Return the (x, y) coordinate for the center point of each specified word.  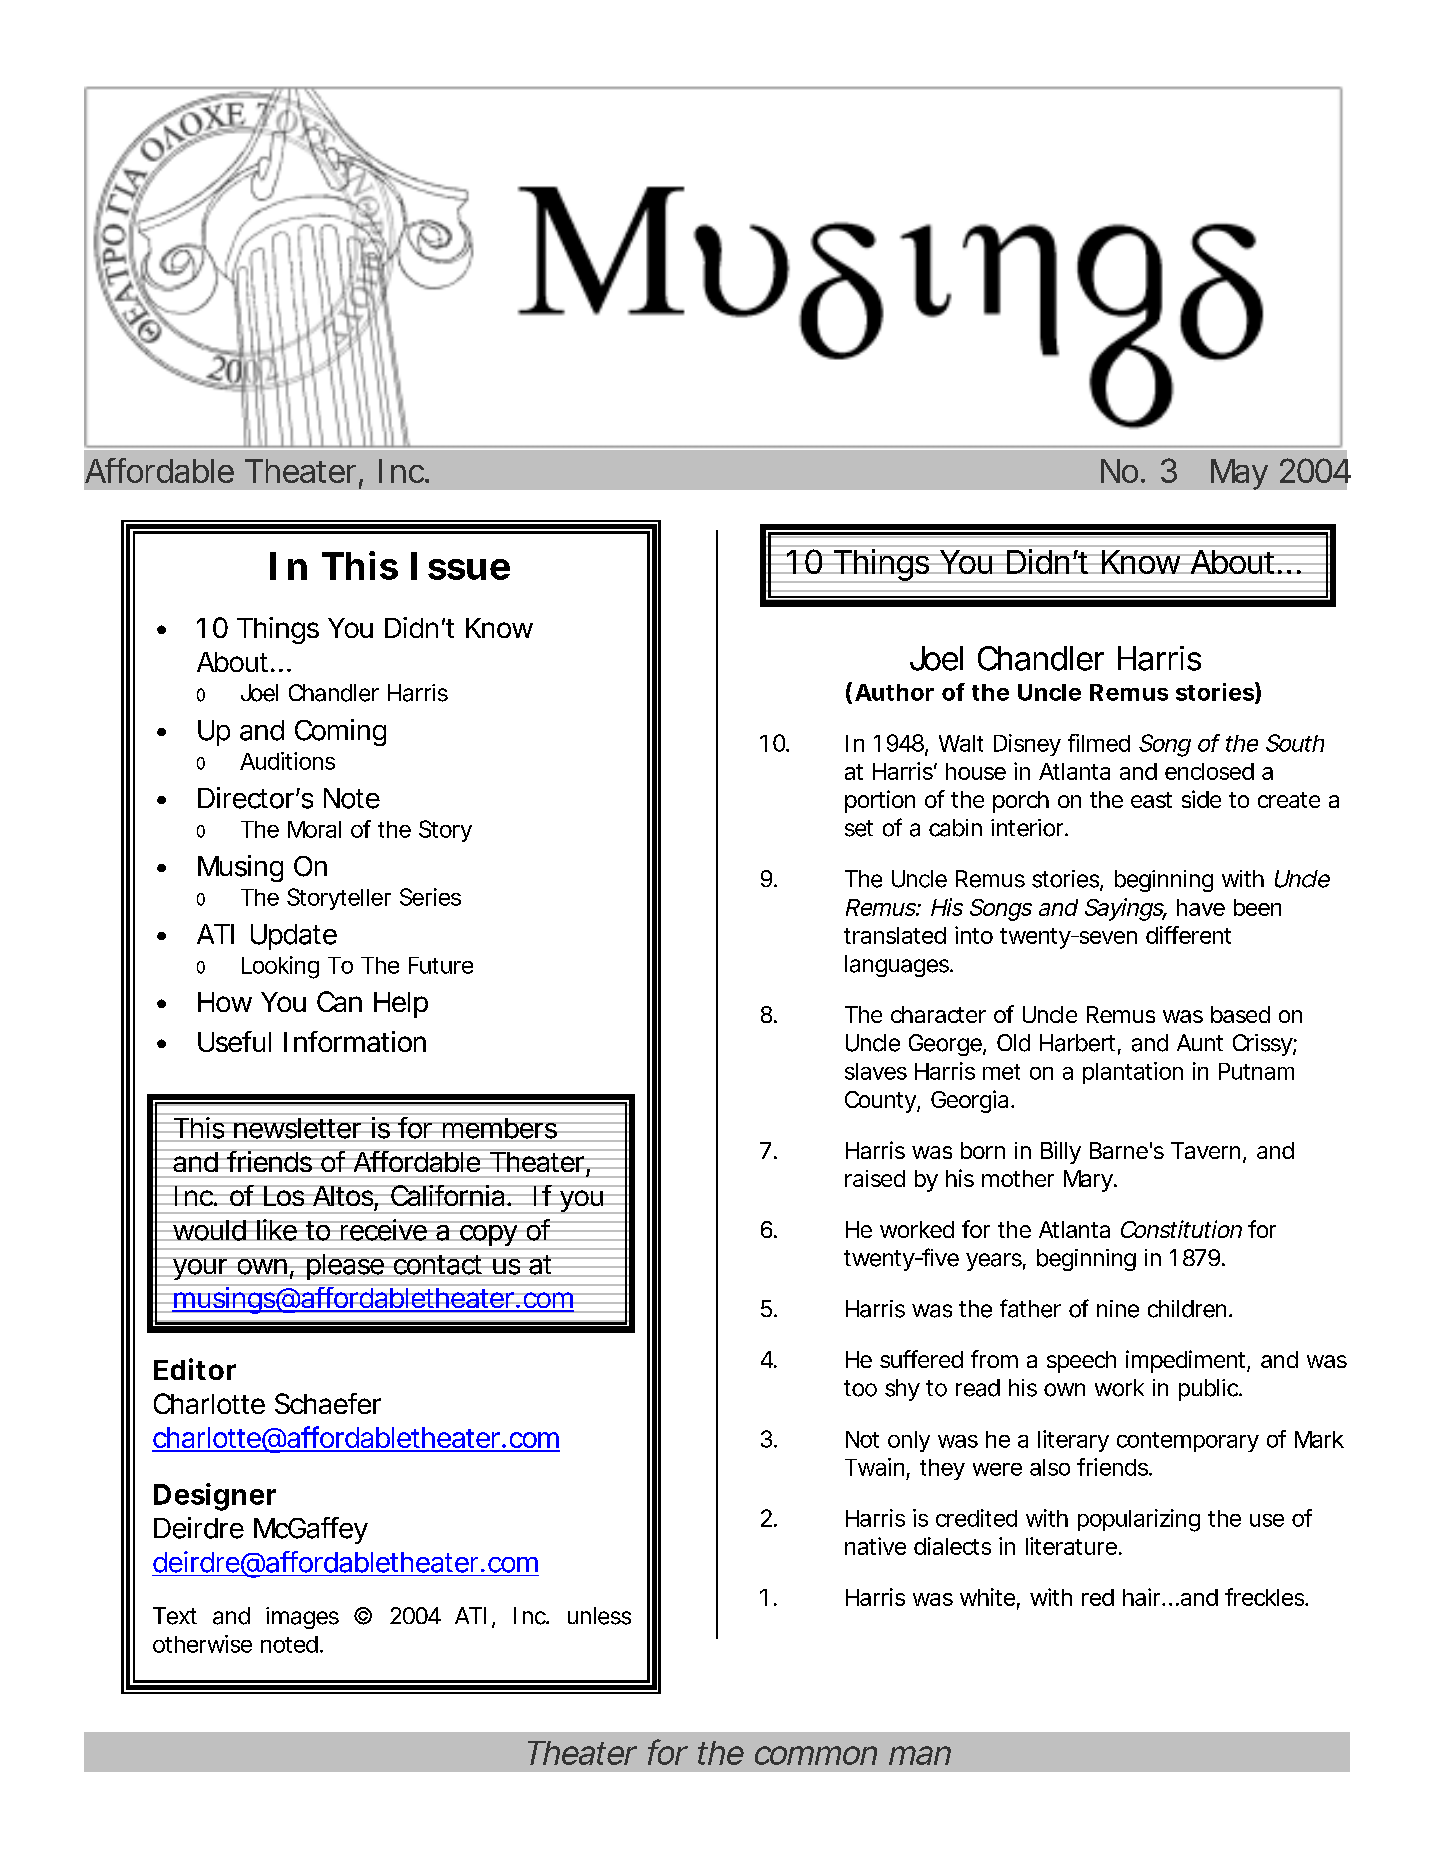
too (860, 1388)
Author (894, 692)
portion (880, 801)
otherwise (202, 1644)
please (345, 1267)
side (1201, 799)
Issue (460, 566)
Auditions (287, 761)
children (1190, 1309)
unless (599, 1616)
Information (355, 1041)
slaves (876, 1071)
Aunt (1200, 1042)
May (1239, 474)
